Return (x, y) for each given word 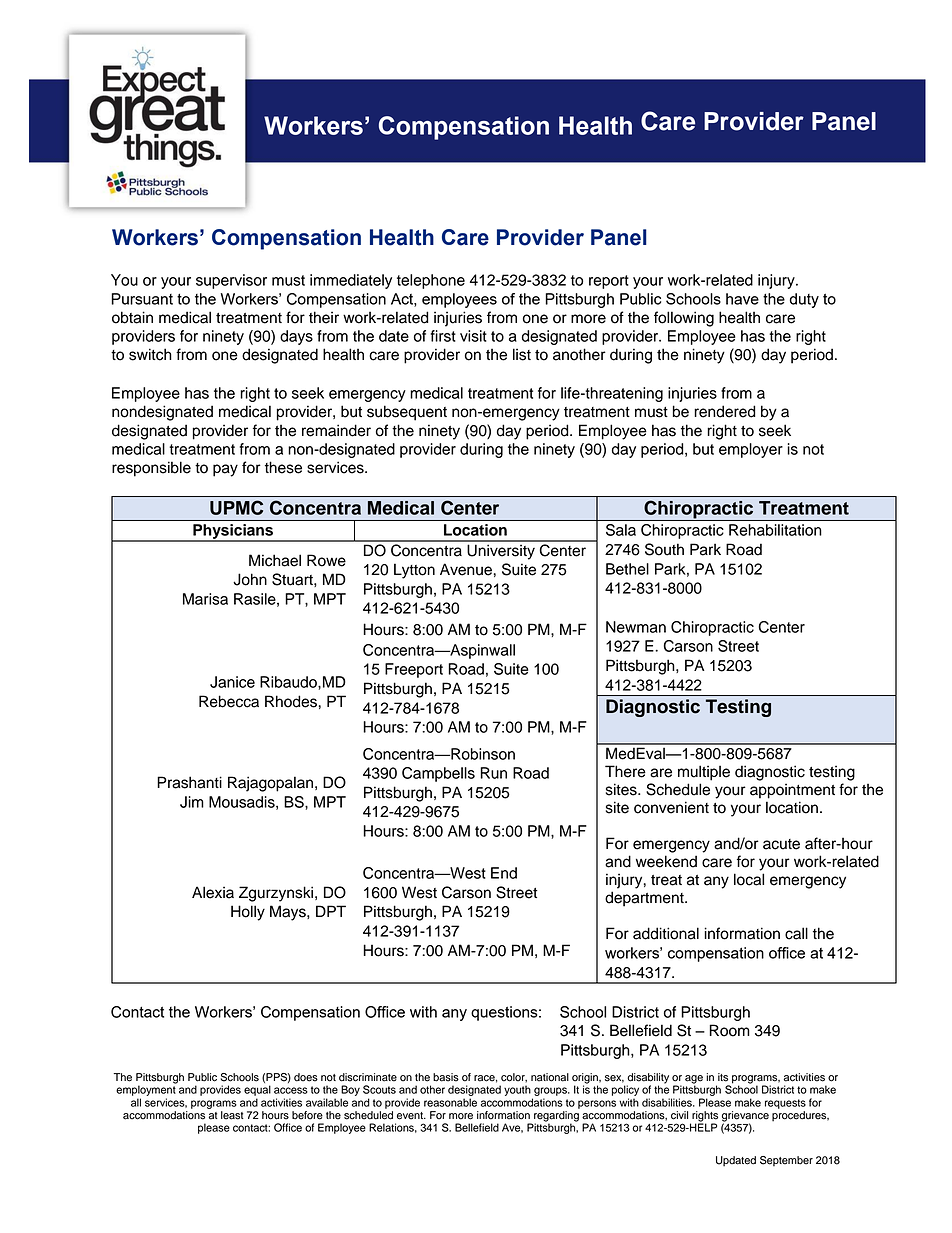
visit (473, 336)
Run (493, 773)
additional (666, 933)
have (742, 299)
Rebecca (229, 701)
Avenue (466, 569)
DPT (331, 911)
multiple (704, 773)
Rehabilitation (775, 530)
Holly (248, 913)
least (232, 1115)
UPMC (236, 507)
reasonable (450, 1102)
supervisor (231, 281)
